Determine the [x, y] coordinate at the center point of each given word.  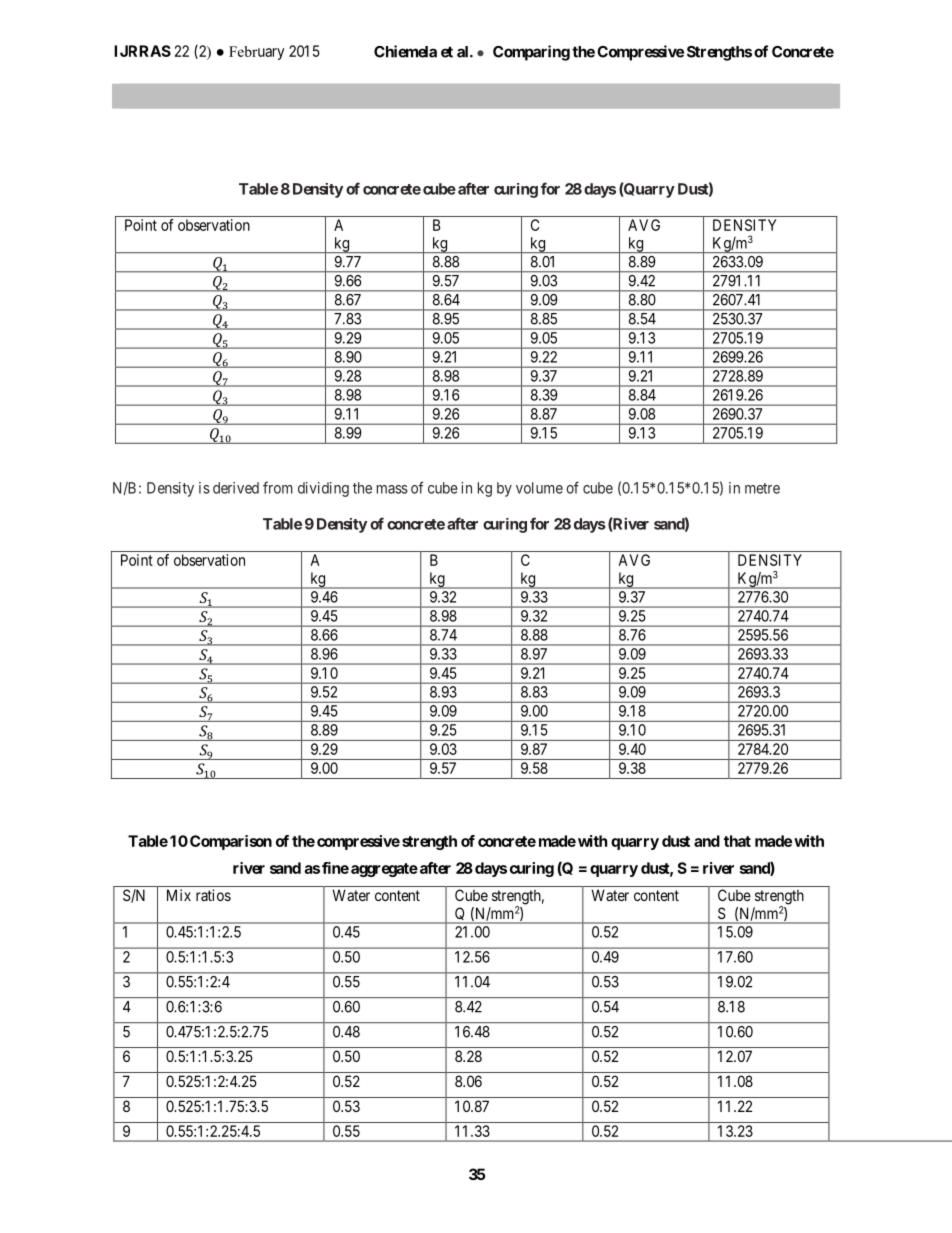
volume [539, 488]
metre [762, 488]
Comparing [531, 53]
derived [236, 488]
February [256, 53]
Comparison [231, 842]
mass [392, 489]
